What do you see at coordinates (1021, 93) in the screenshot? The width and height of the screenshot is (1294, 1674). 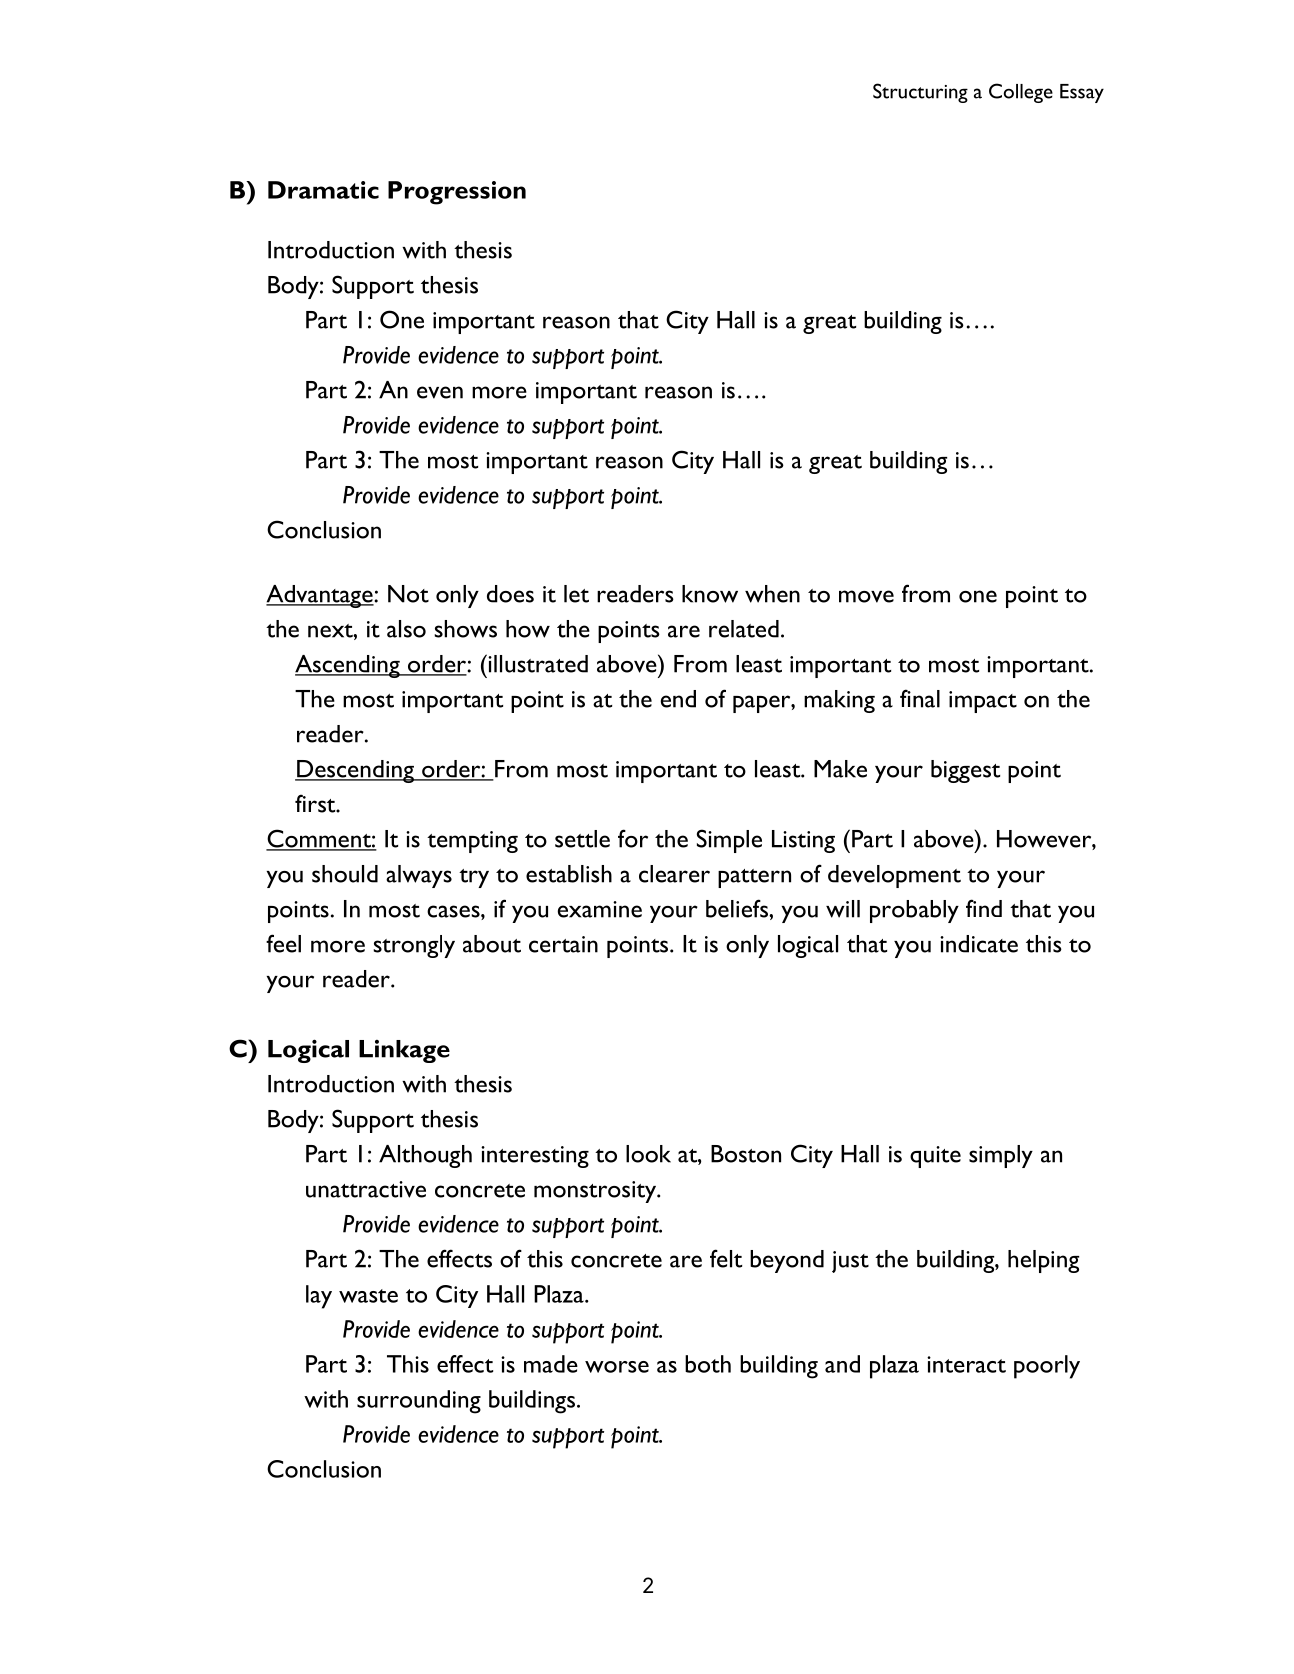 I see `College` at bounding box center [1021, 93].
